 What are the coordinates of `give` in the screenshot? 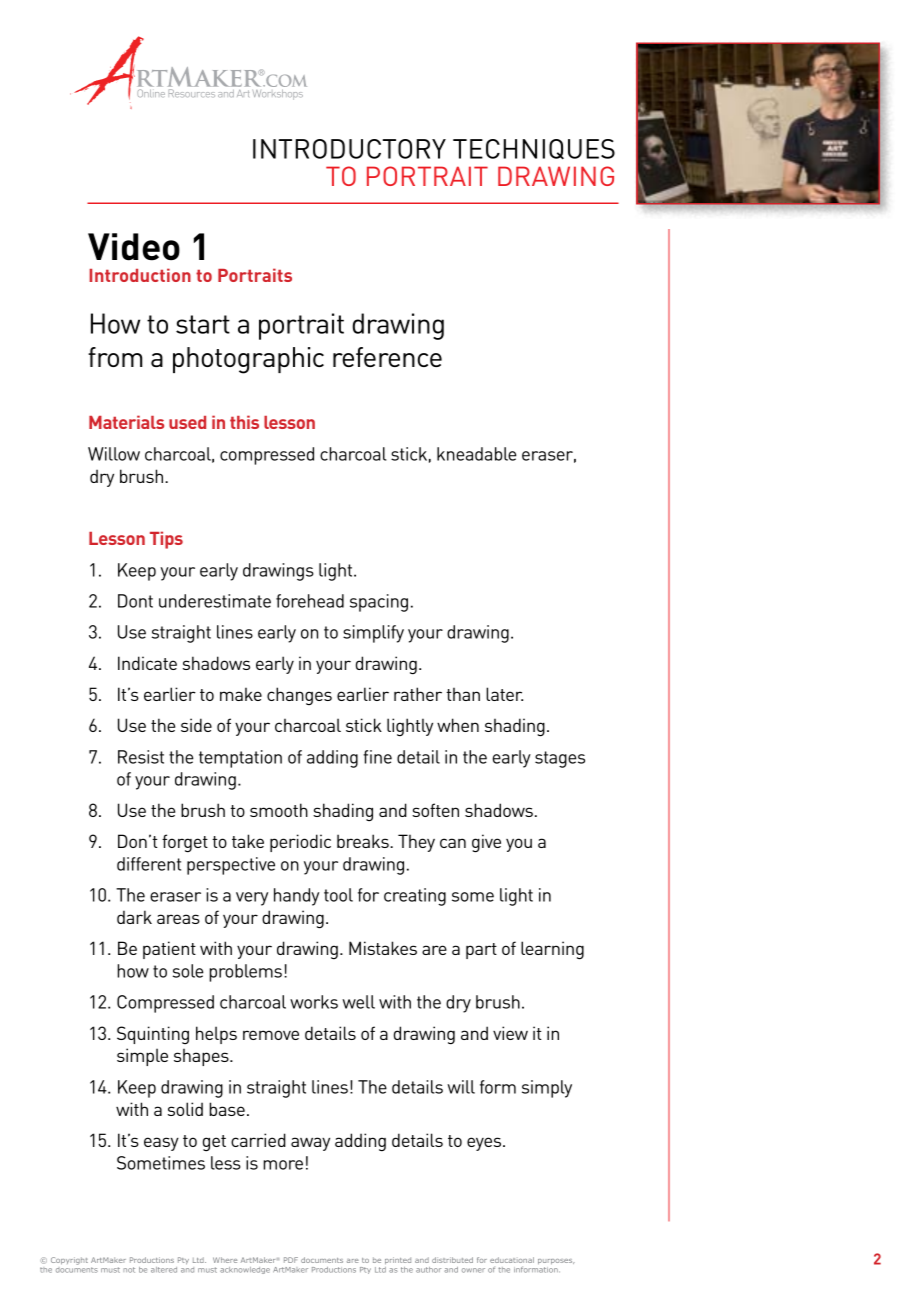 It's located at (486, 843).
